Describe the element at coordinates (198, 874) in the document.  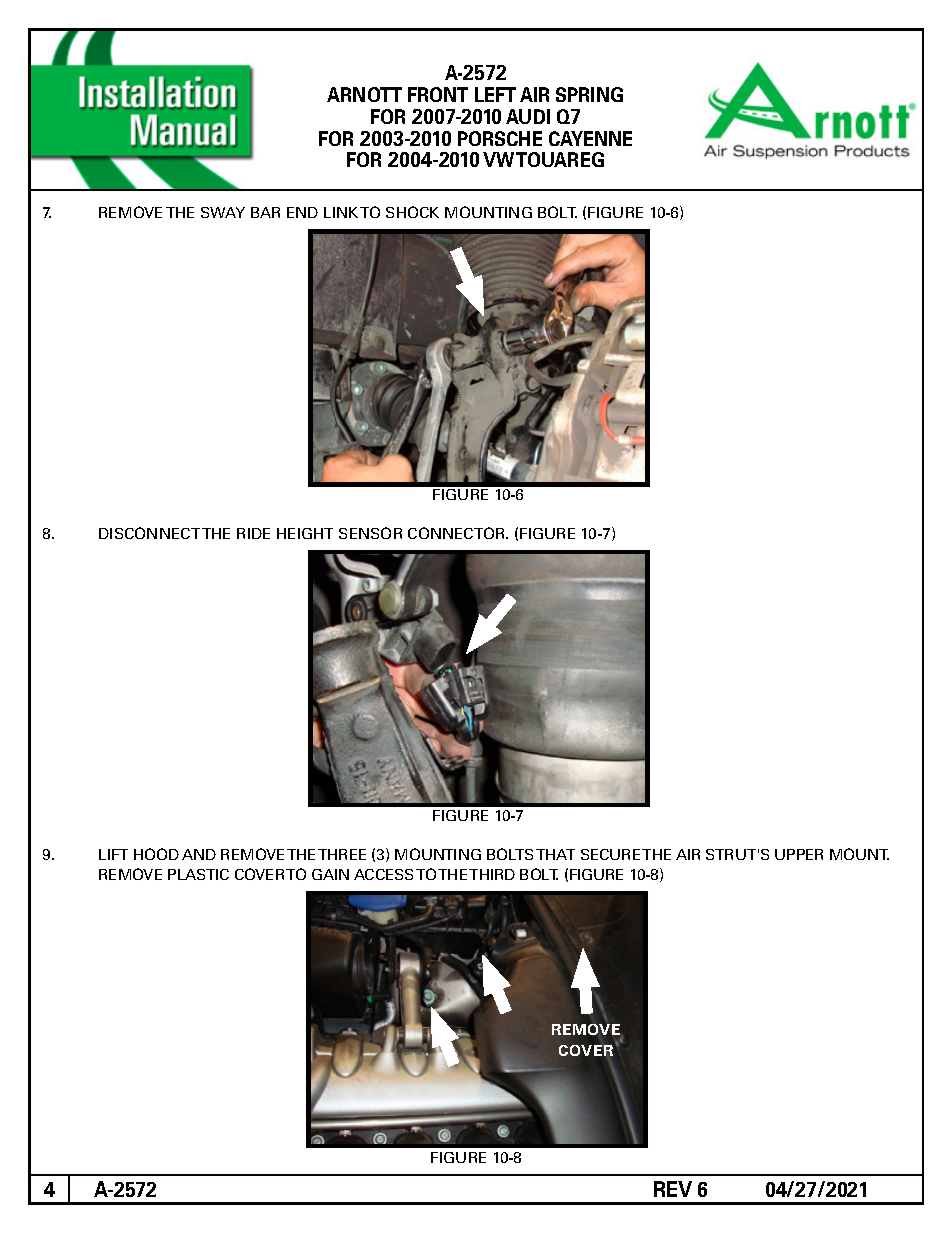
I see `PLASTIC` at that location.
